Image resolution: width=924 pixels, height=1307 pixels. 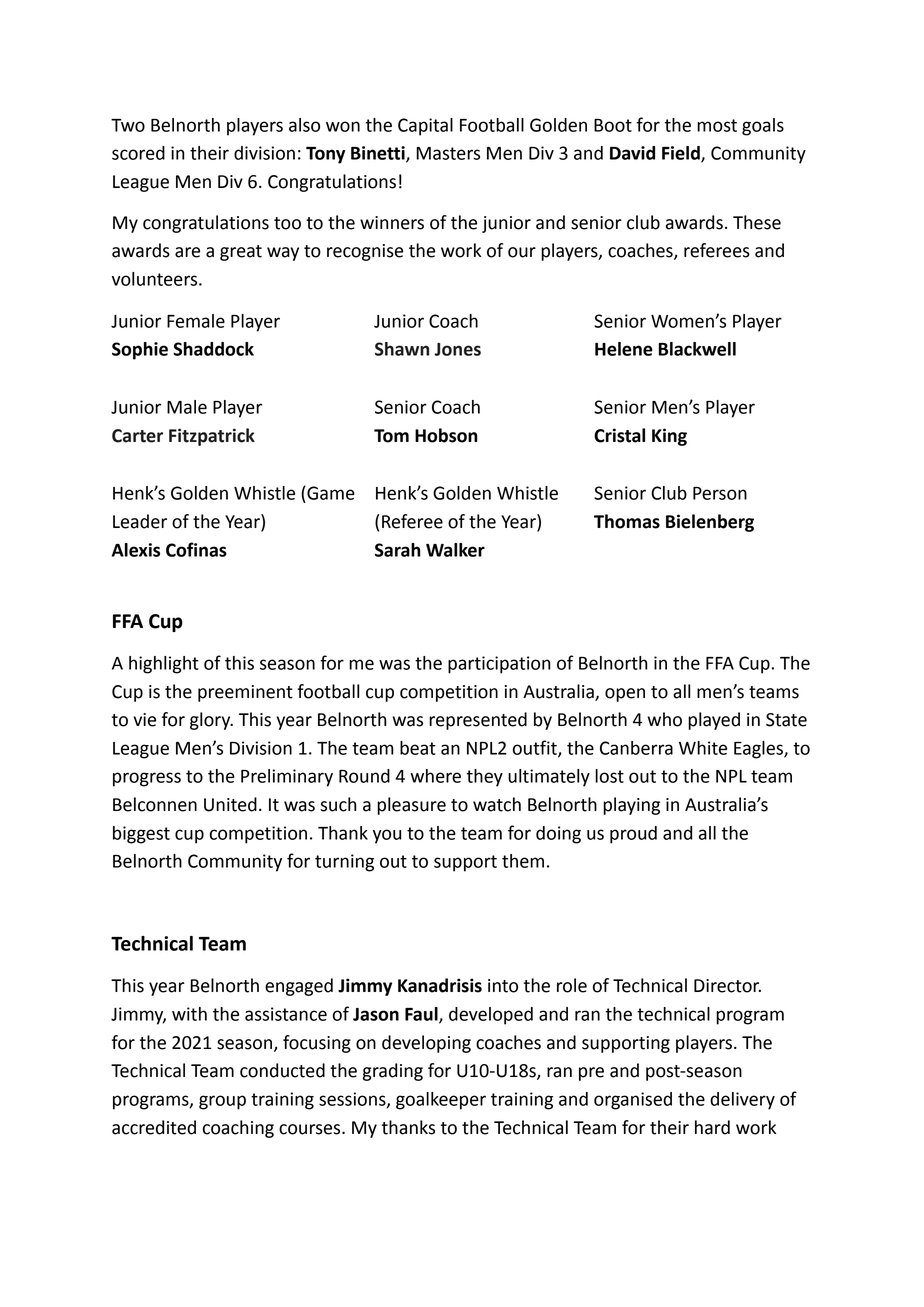 What do you see at coordinates (441, 1101) in the page?
I see `goalkeeper` at bounding box center [441, 1101].
